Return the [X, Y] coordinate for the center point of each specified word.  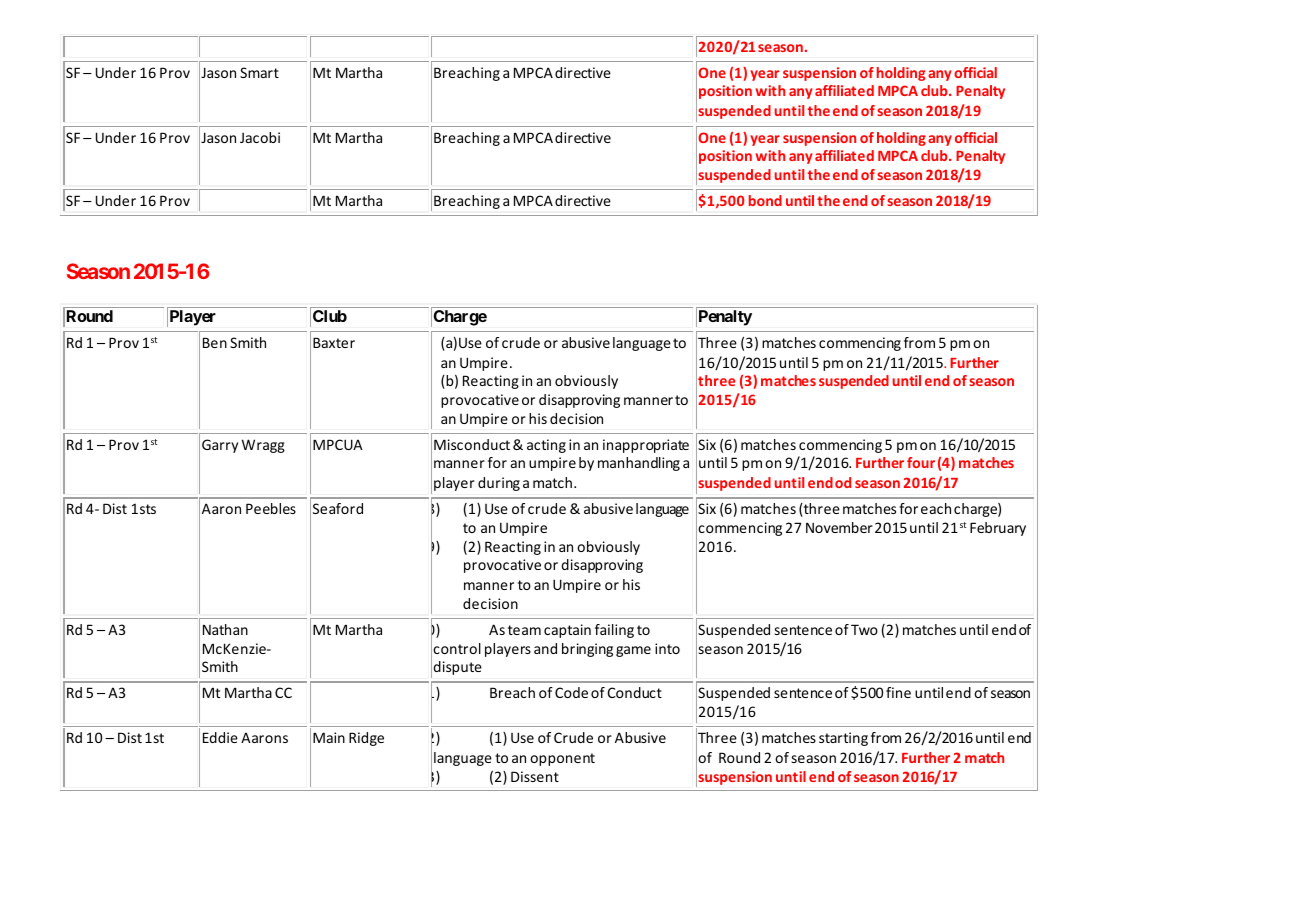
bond [765, 200]
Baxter [334, 342]
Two [864, 629]
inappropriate [646, 446]
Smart [259, 72]
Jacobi [260, 137]
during [499, 484]
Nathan [225, 629]
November [839, 527]
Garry [220, 446]
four [921, 462]
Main [329, 737]
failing [614, 631]
